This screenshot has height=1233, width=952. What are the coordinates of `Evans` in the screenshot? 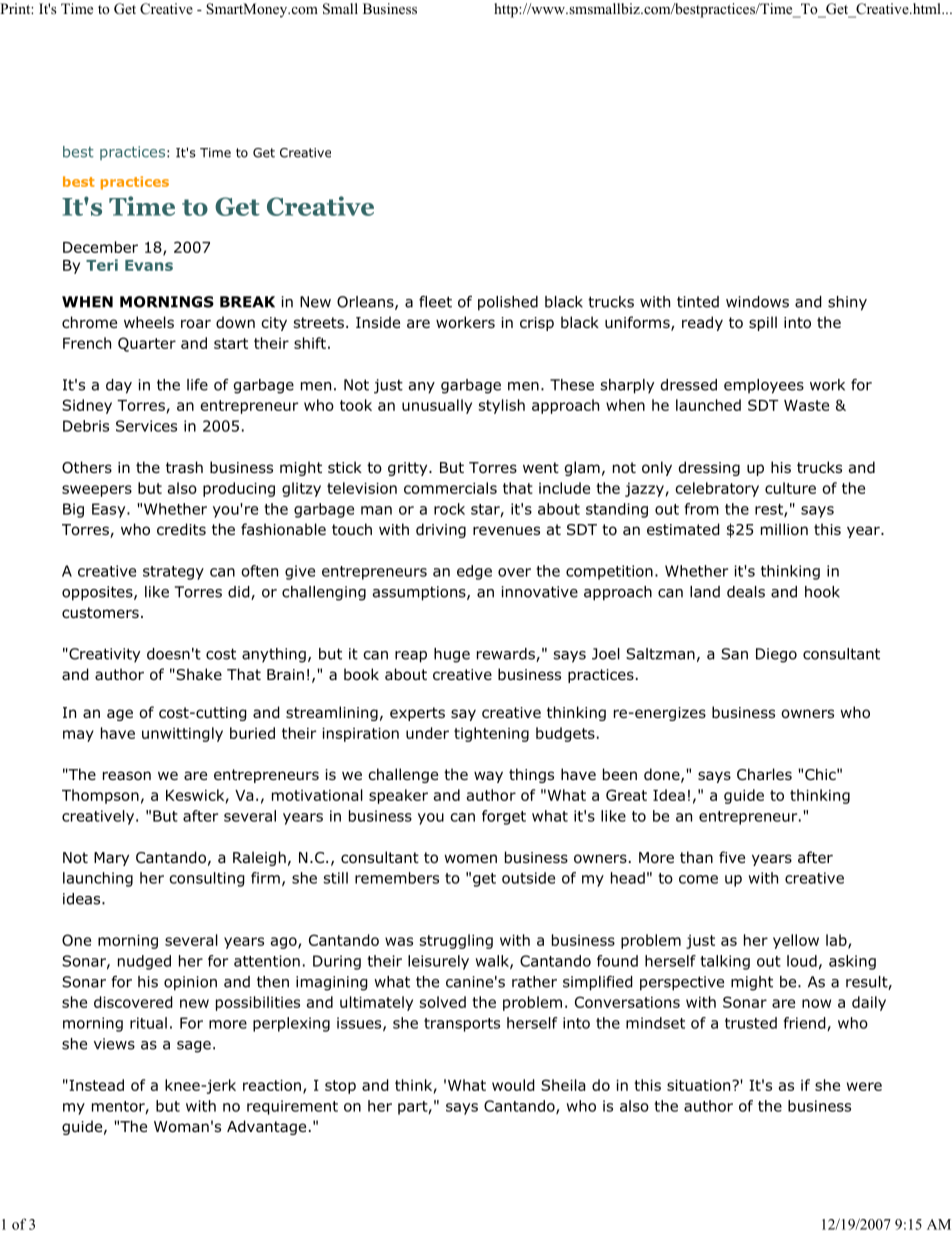 It's located at (149, 265).
